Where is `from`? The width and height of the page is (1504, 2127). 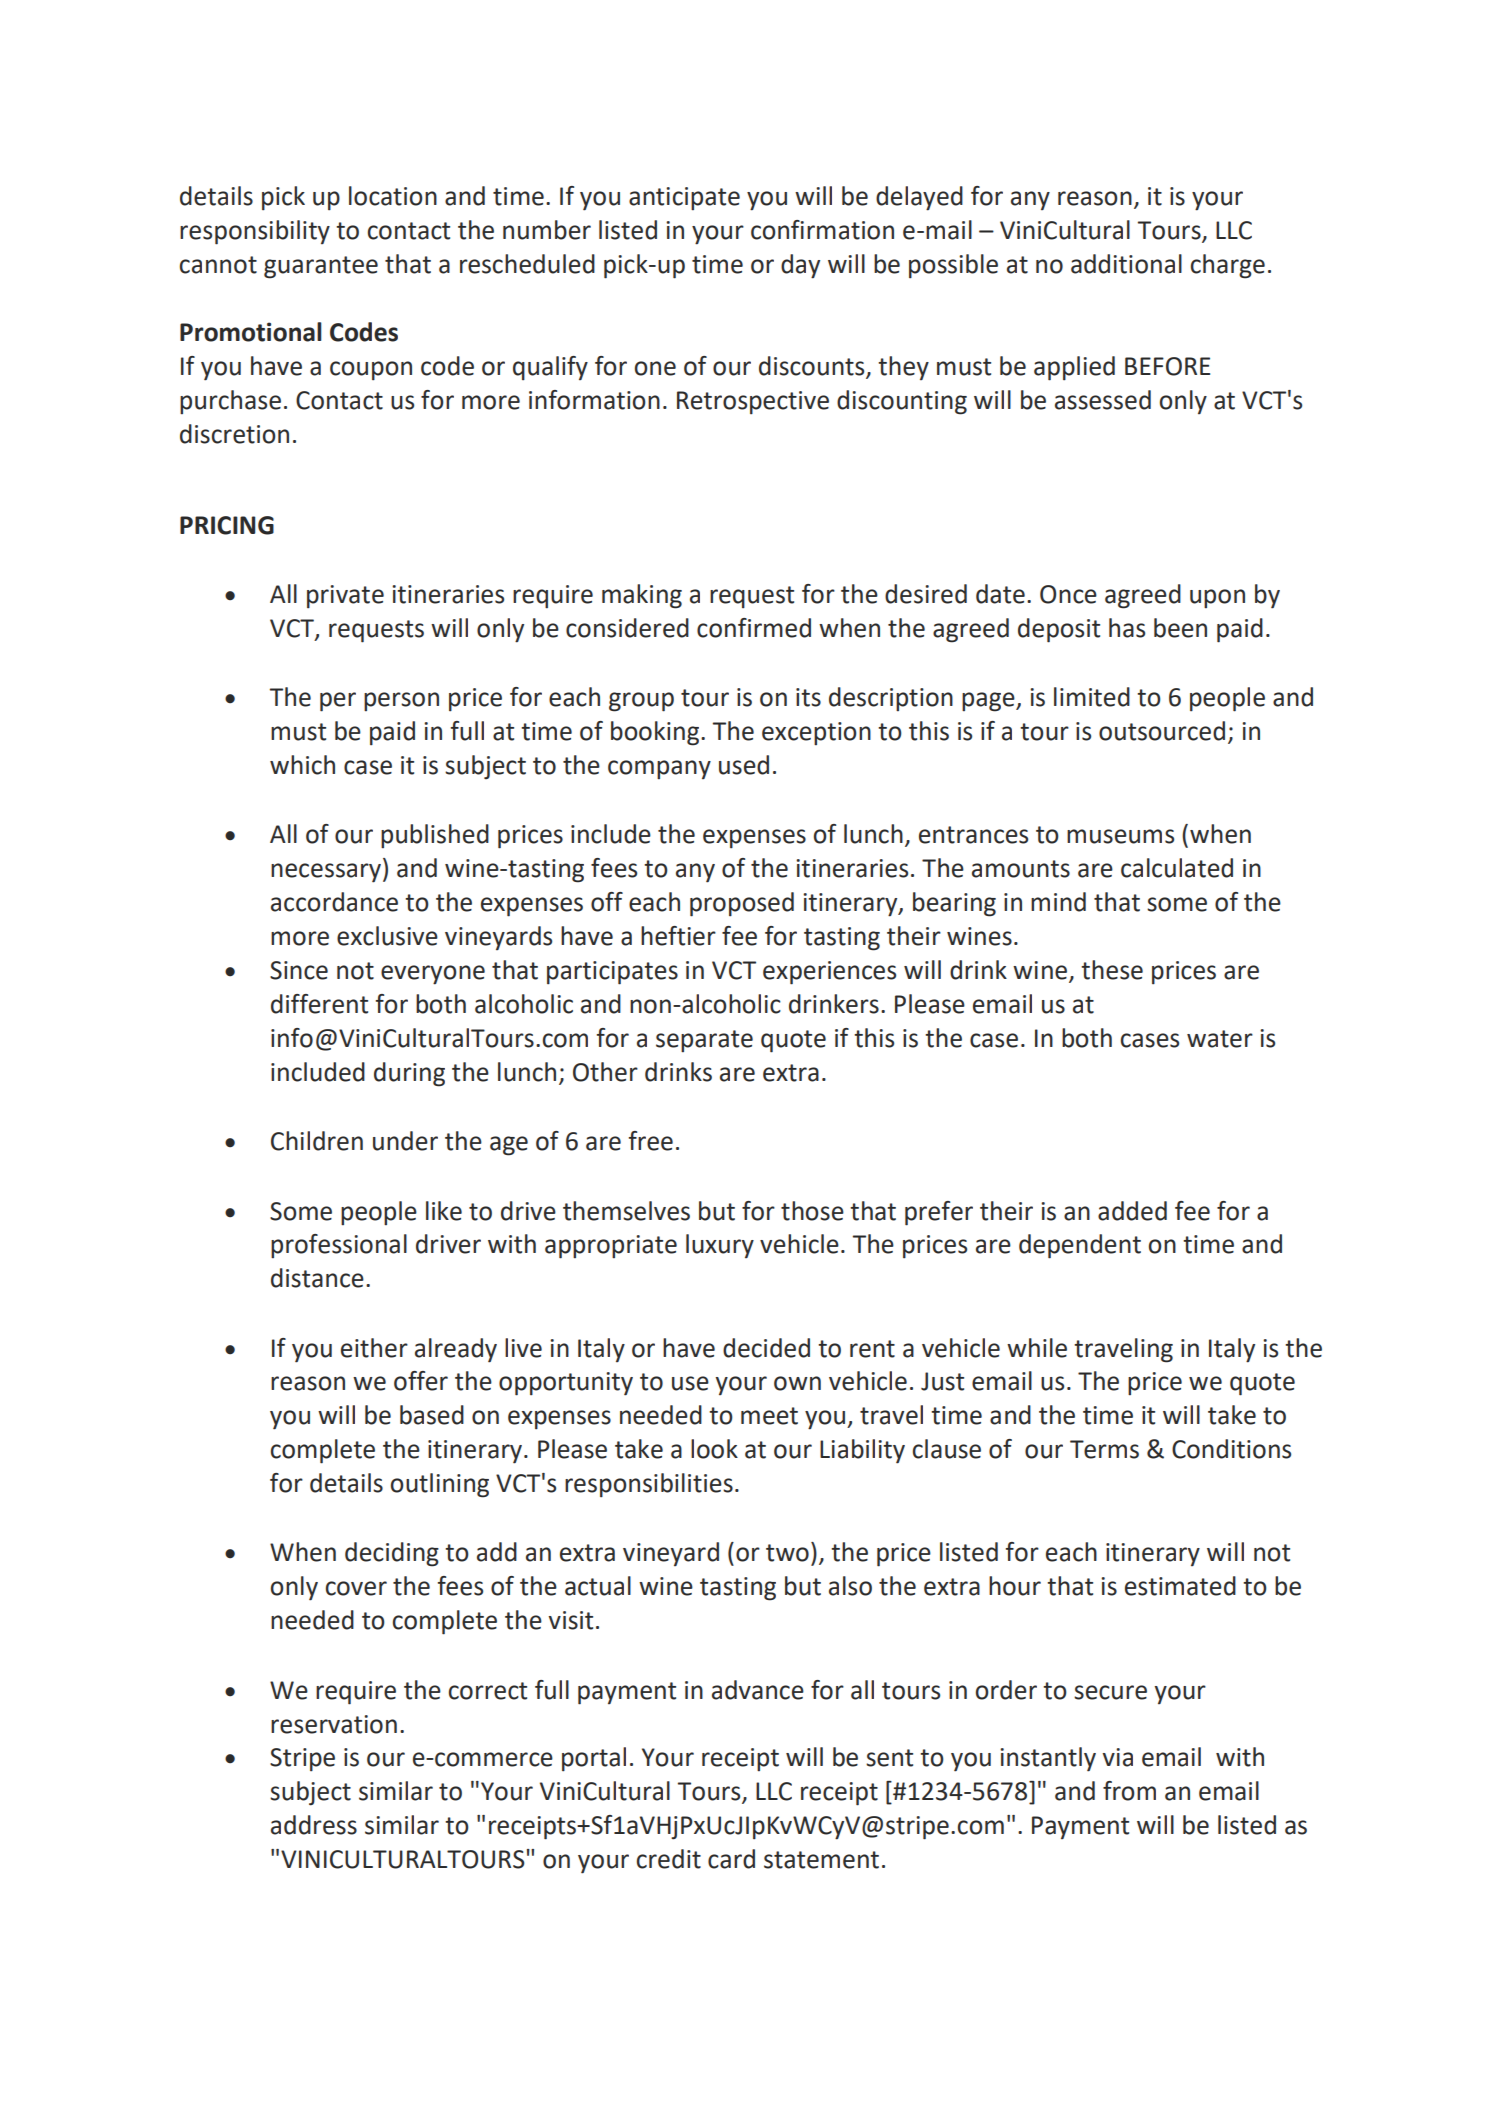
from is located at coordinates (1129, 1791).
